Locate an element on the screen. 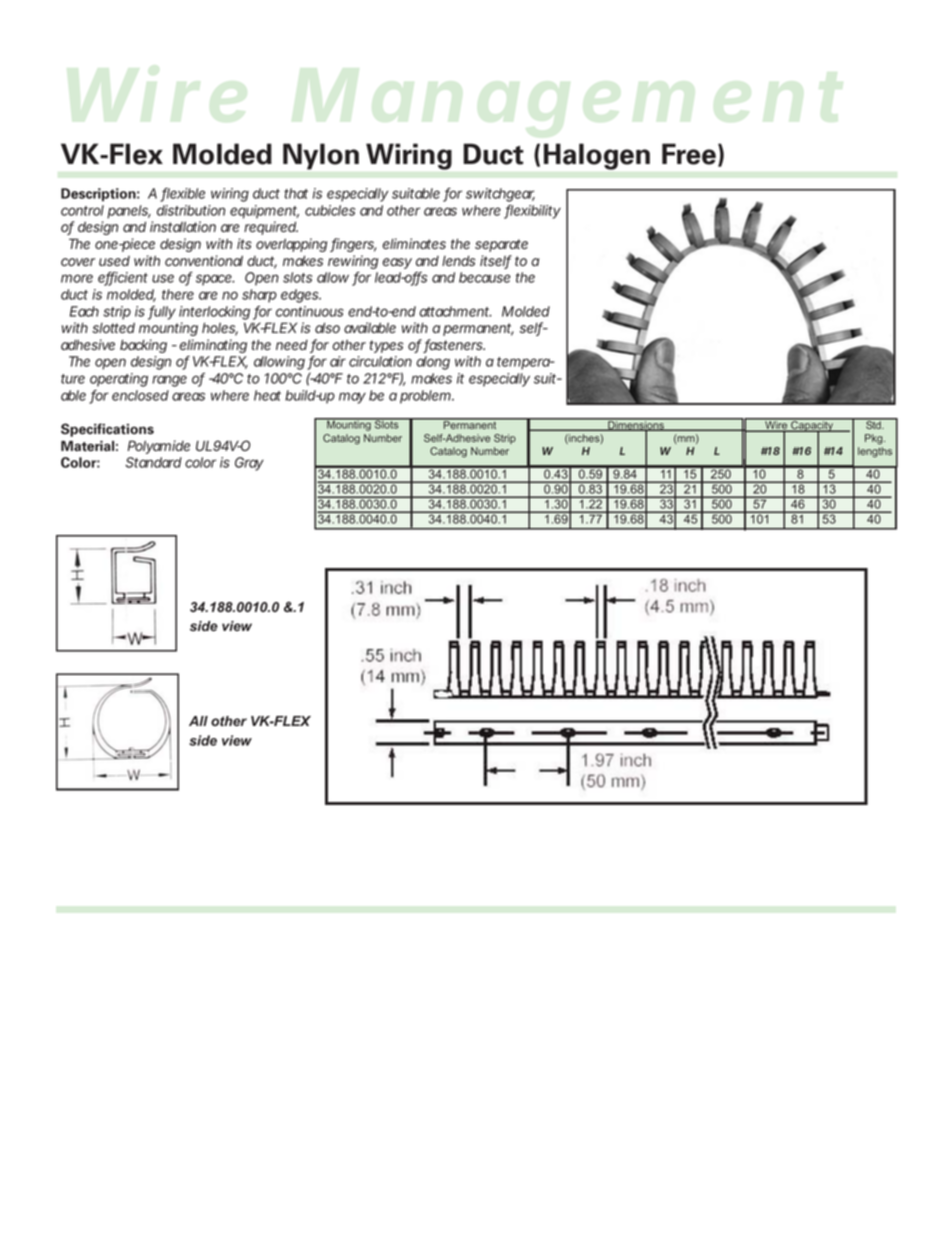 Image resolution: width=952 pixels, height=1233 pixels. Halogen is located at coordinates (597, 157).
